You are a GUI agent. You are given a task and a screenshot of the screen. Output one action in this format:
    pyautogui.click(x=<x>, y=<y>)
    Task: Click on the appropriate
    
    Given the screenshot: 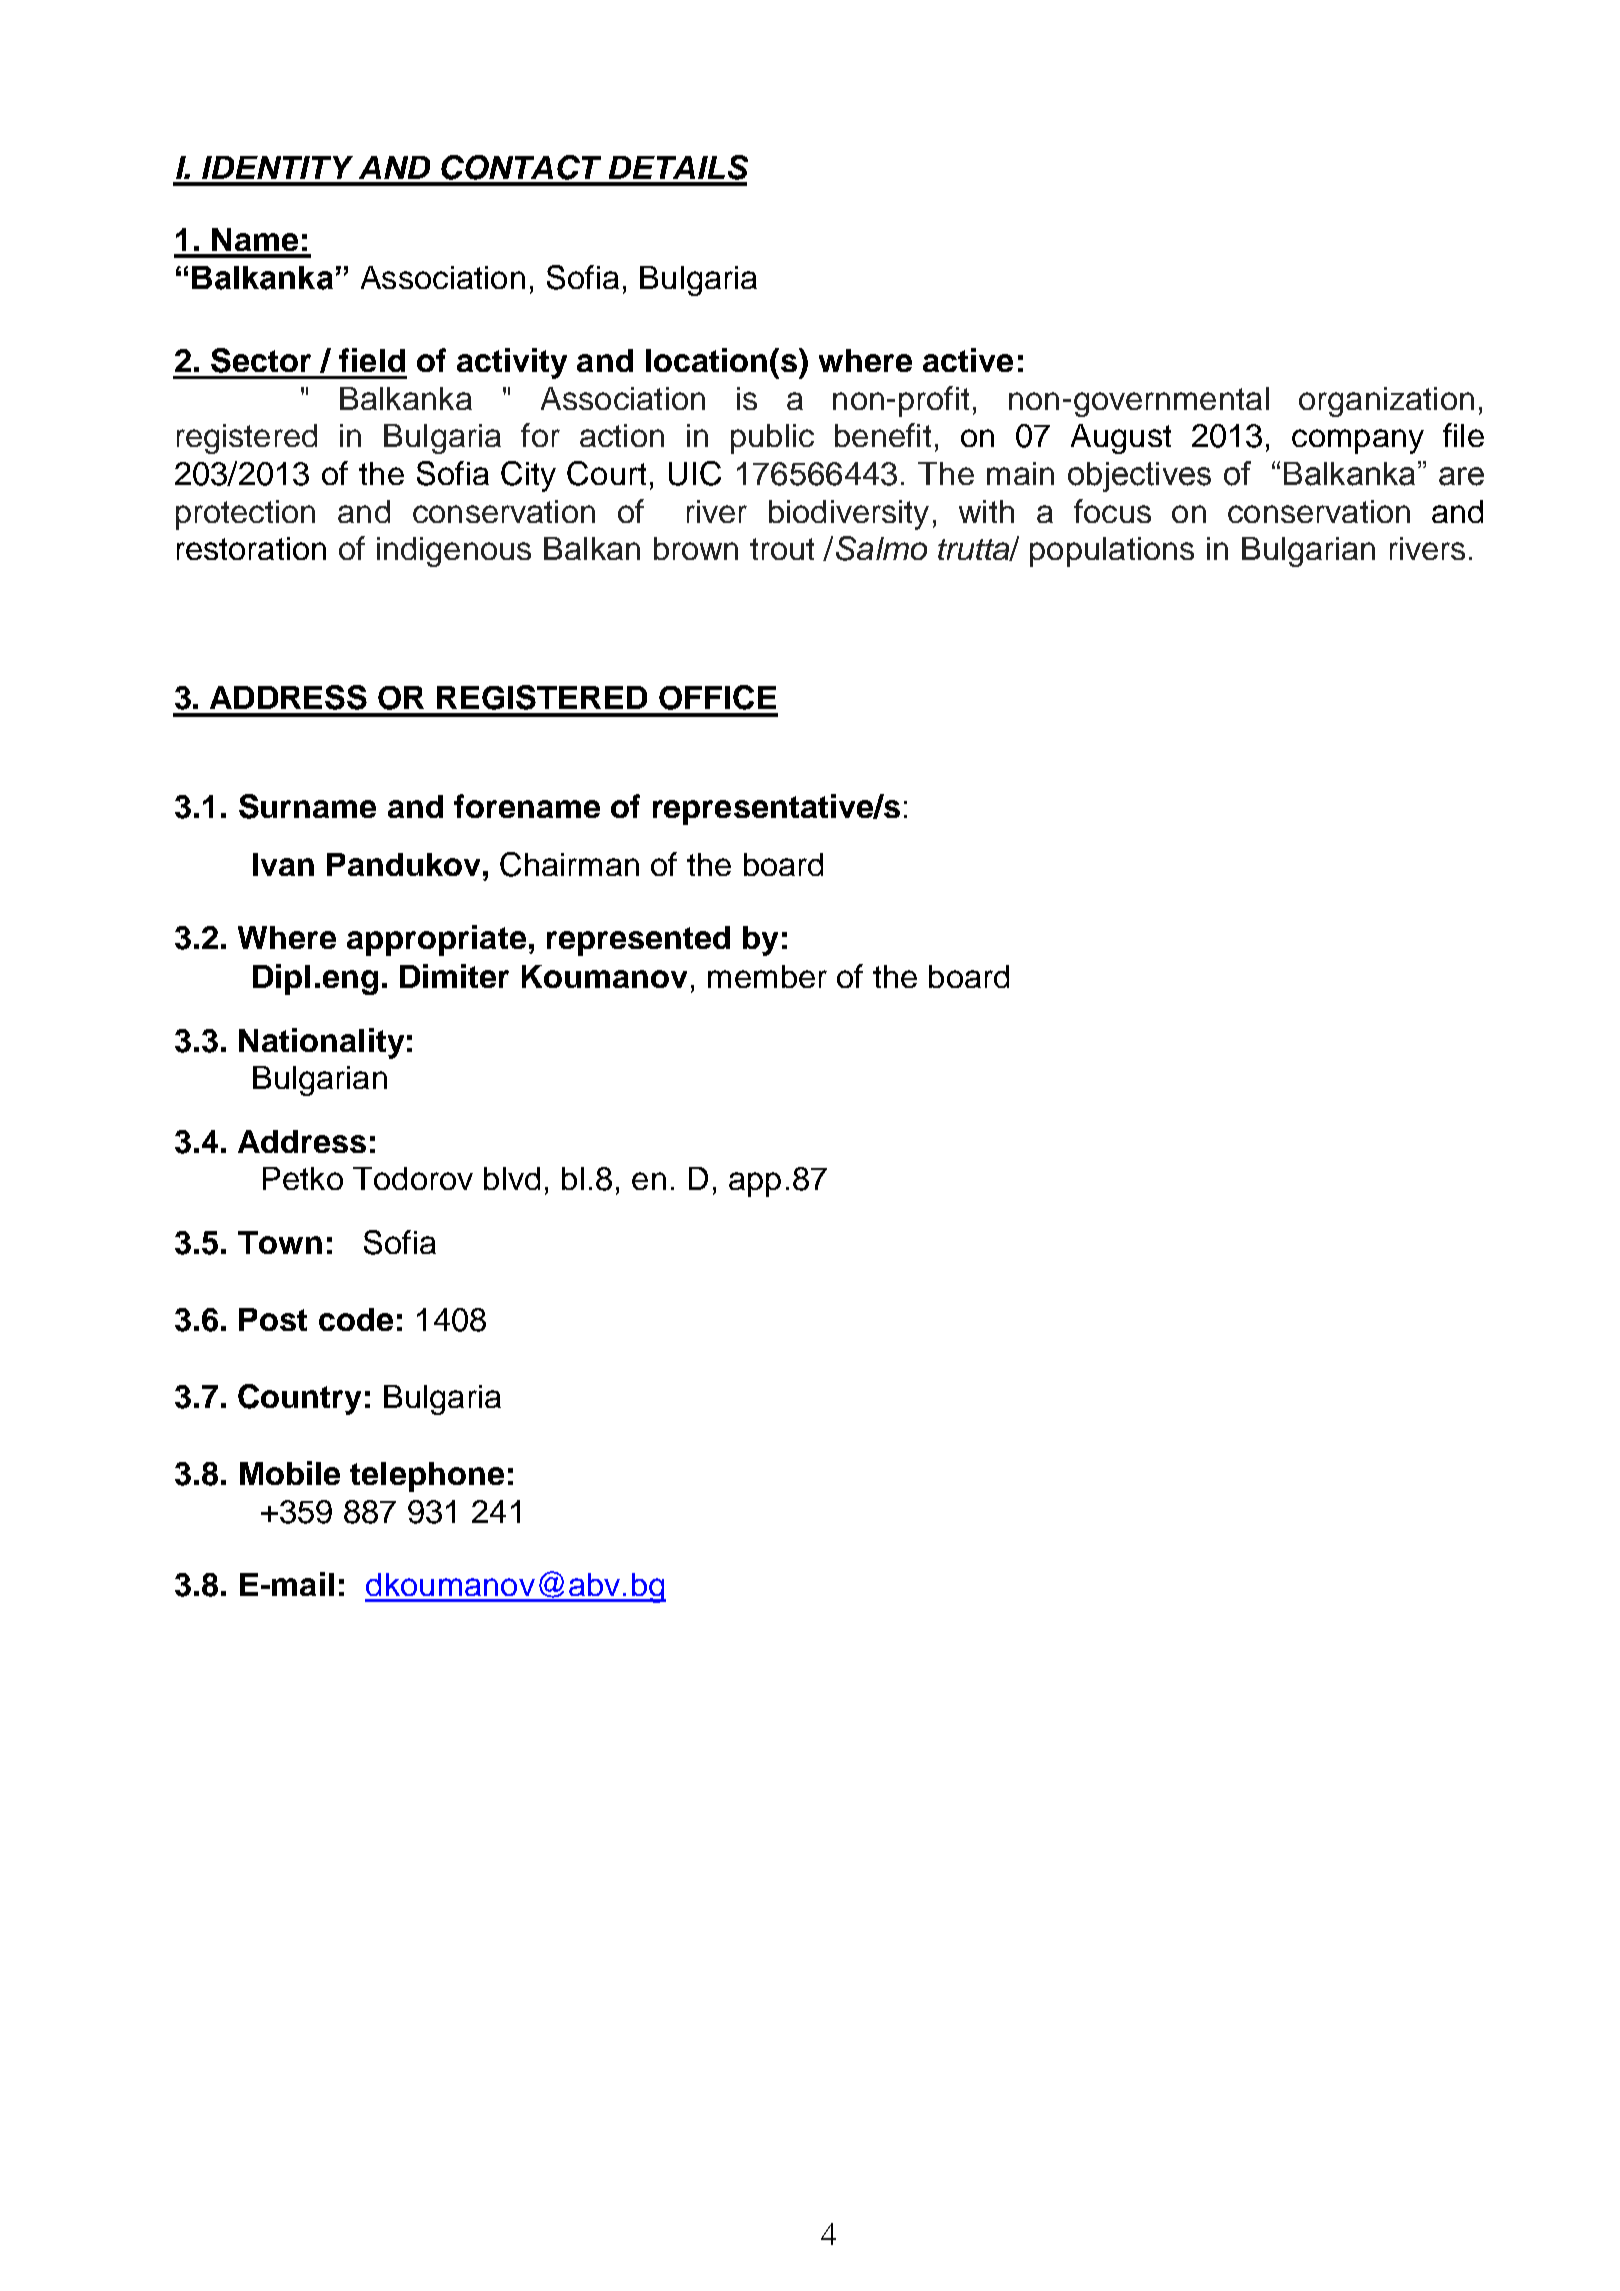 What is the action you would take?
    pyautogui.click(x=436, y=940)
